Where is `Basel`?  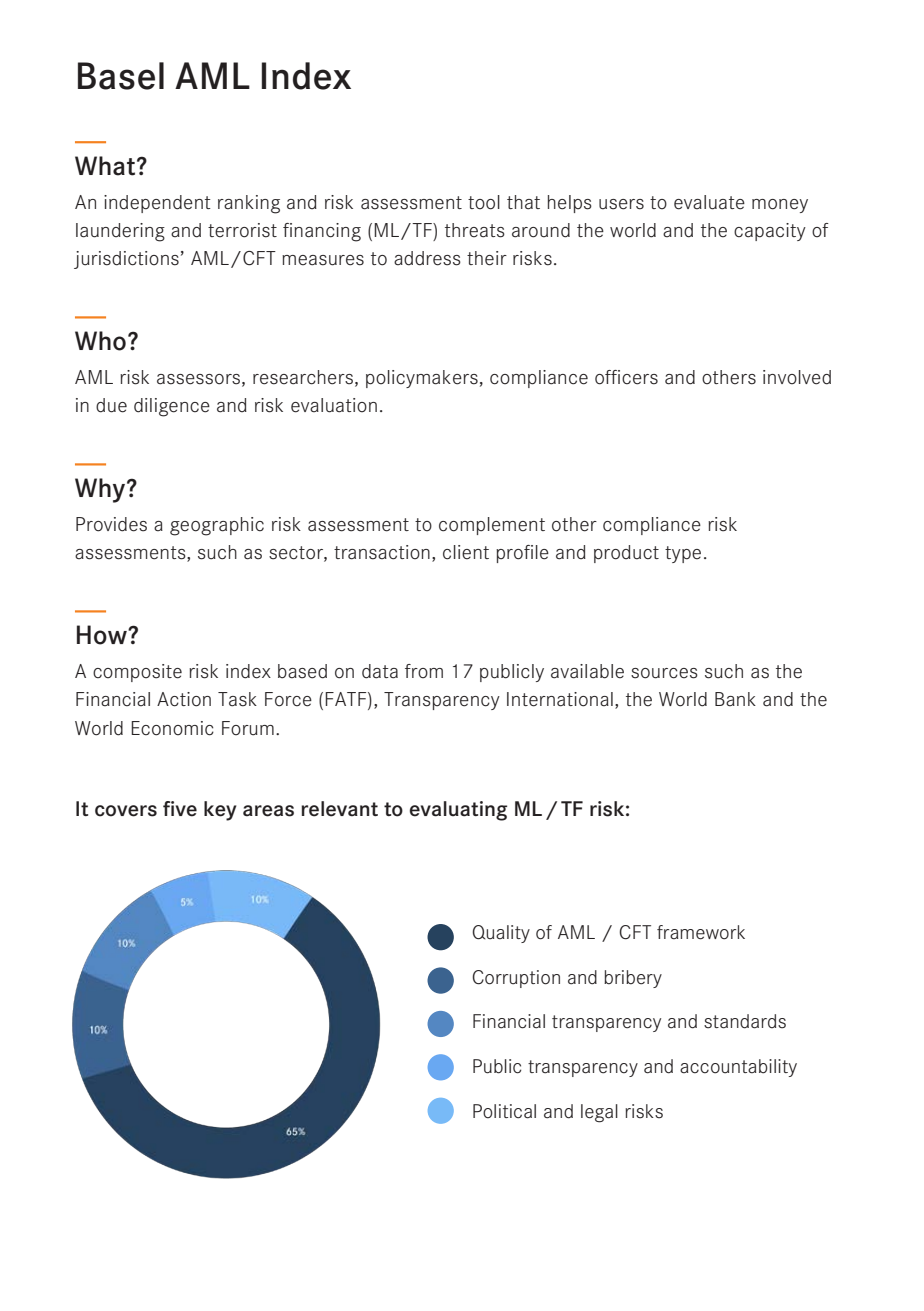 Basel is located at coordinates (121, 76).
